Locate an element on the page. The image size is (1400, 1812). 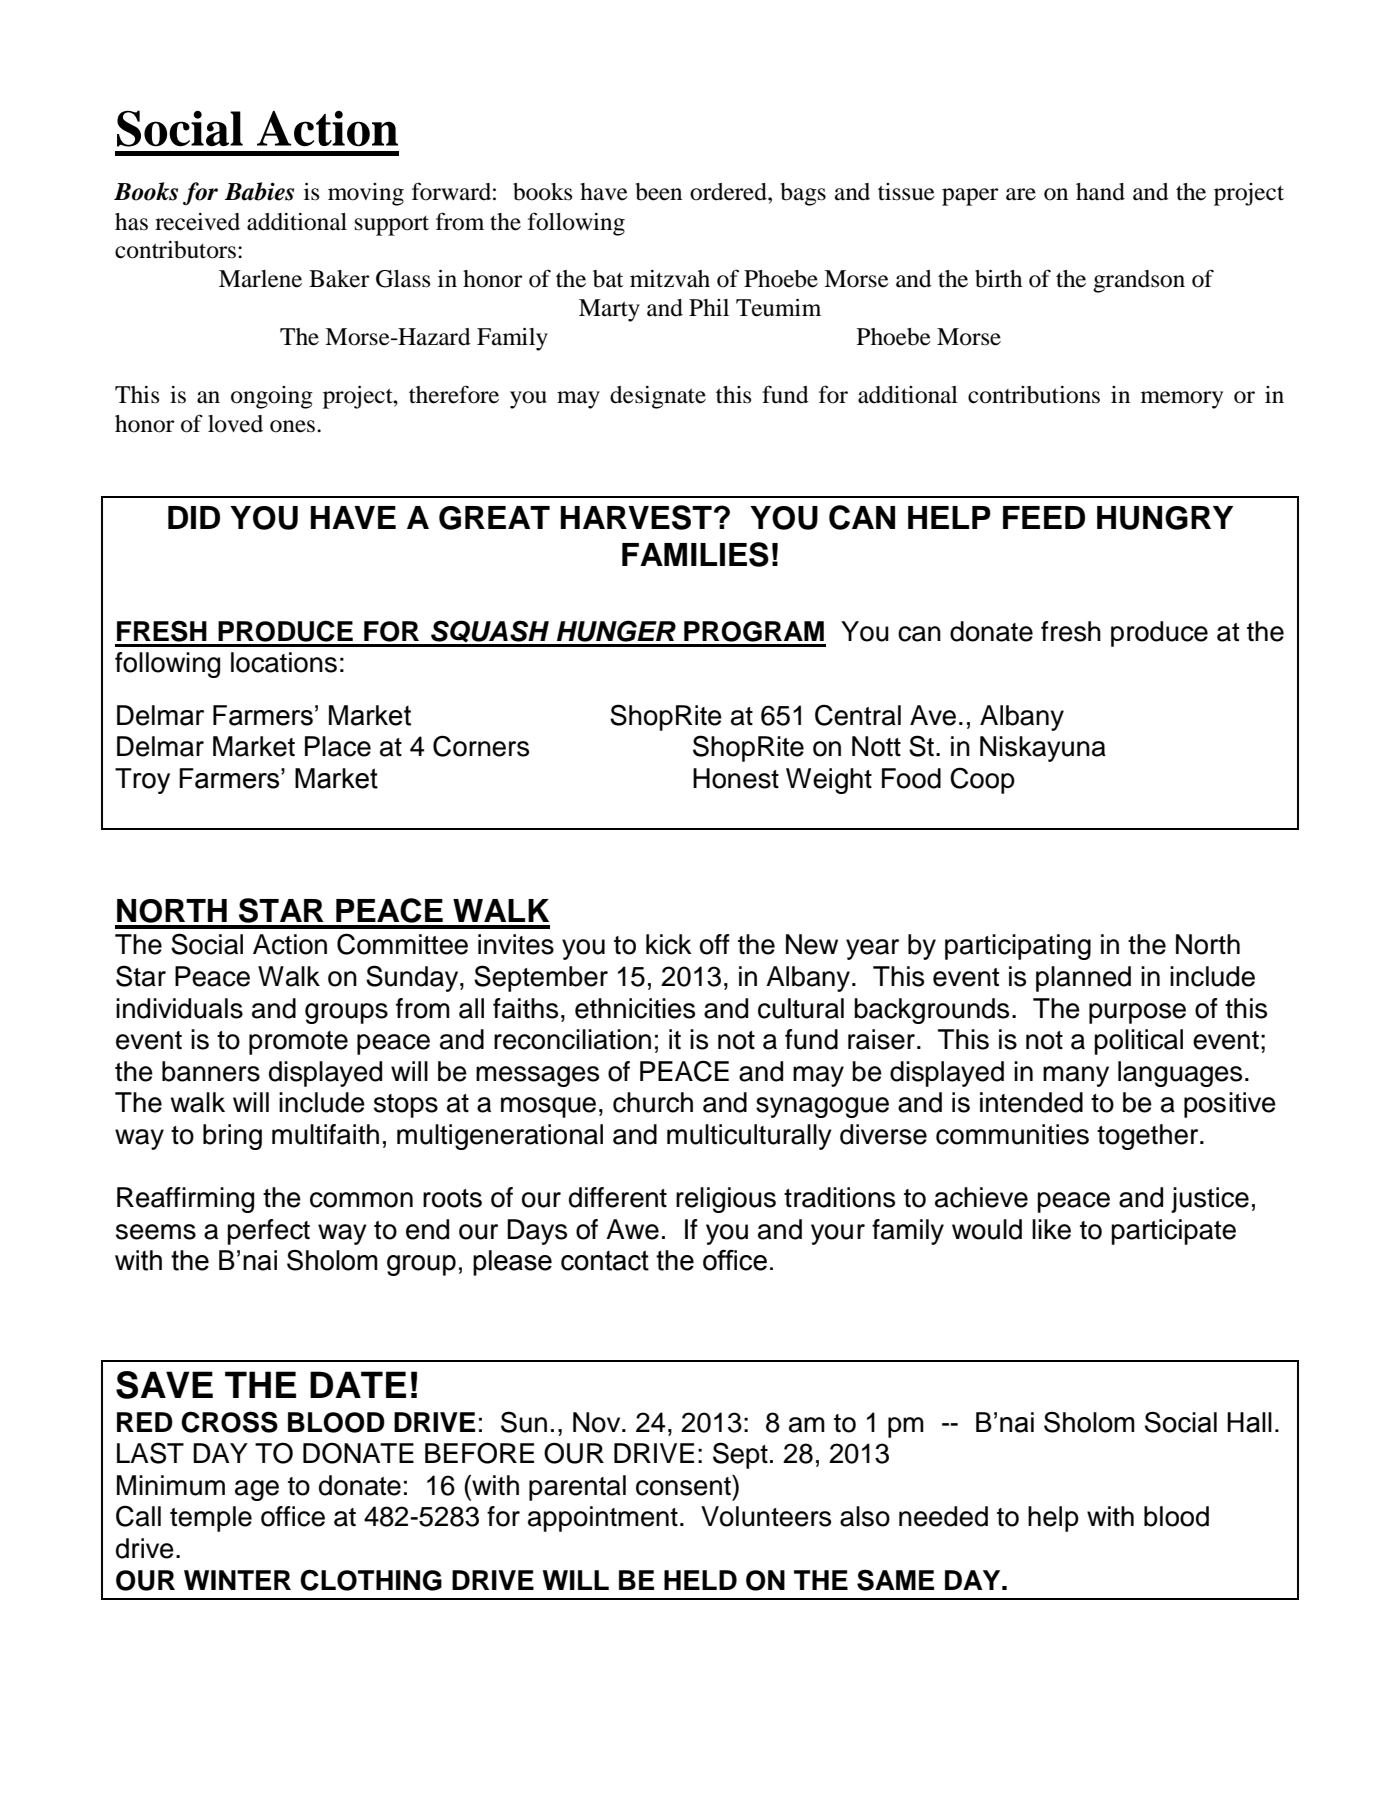
been is located at coordinates (659, 192).
